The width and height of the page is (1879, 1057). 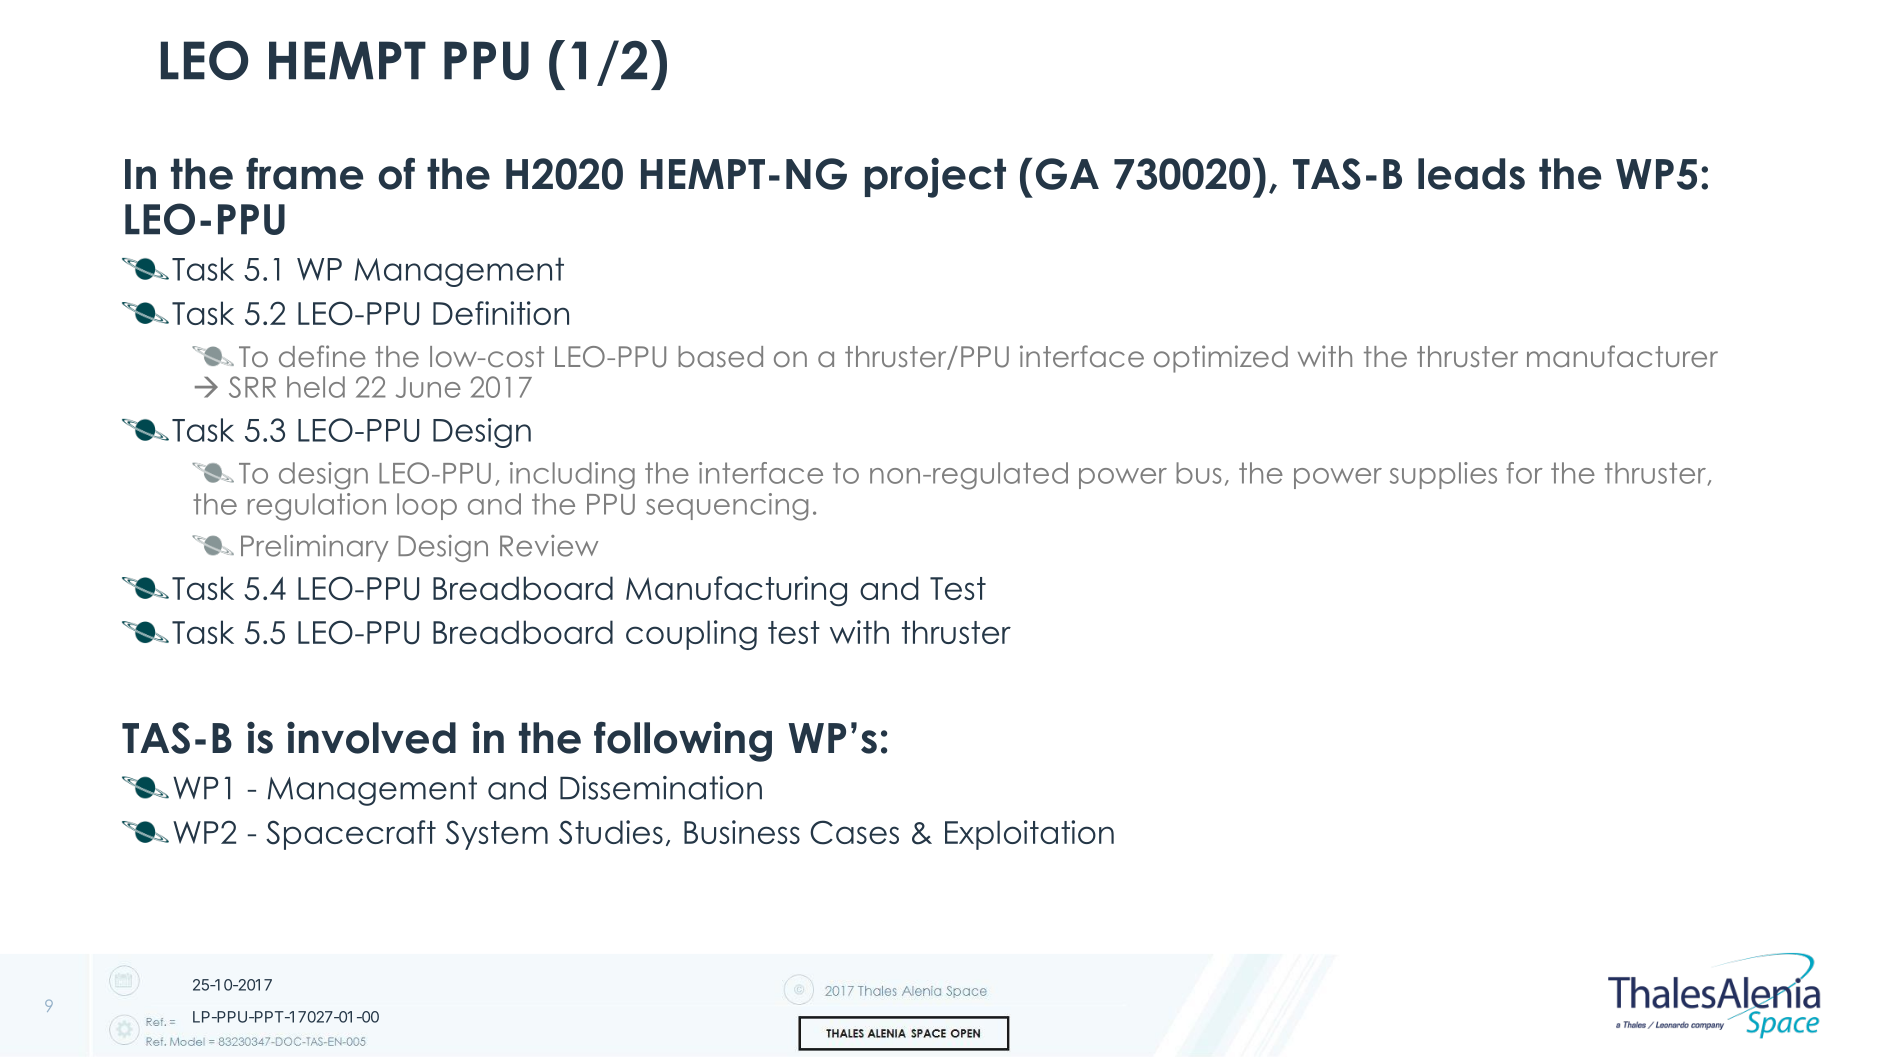 What do you see at coordinates (1029, 835) in the page?
I see `Exploitation` at bounding box center [1029, 835].
